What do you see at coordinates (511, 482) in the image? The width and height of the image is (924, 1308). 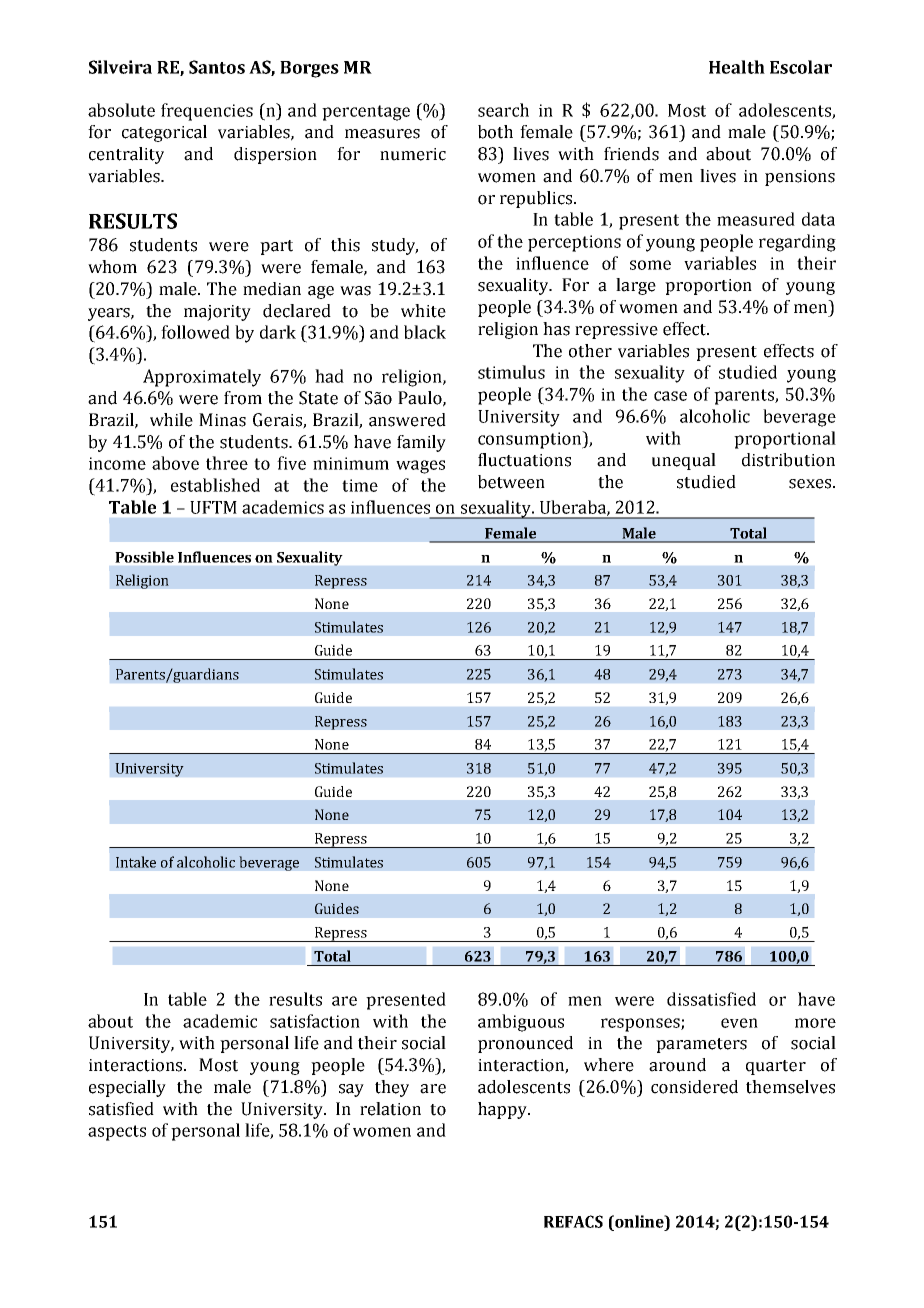 I see `between` at bounding box center [511, 482].
